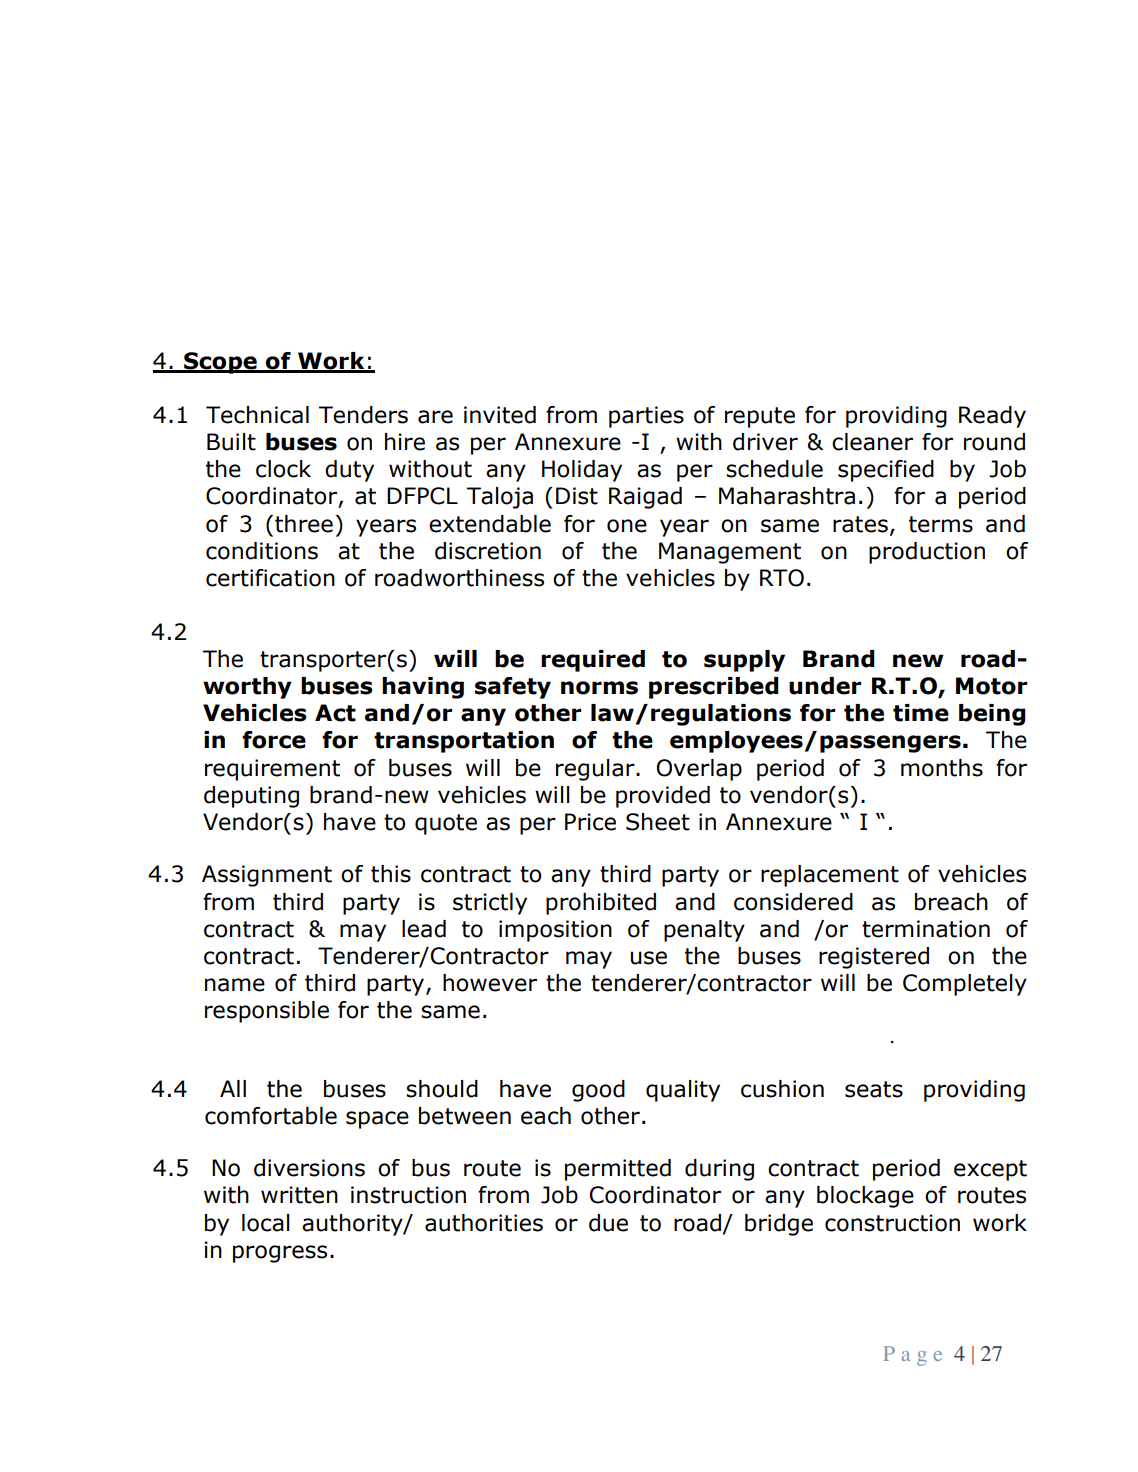  What do you see at coordinates (927, 553) in the screenshot?
I see `production` at bounding box center [927, 553].
